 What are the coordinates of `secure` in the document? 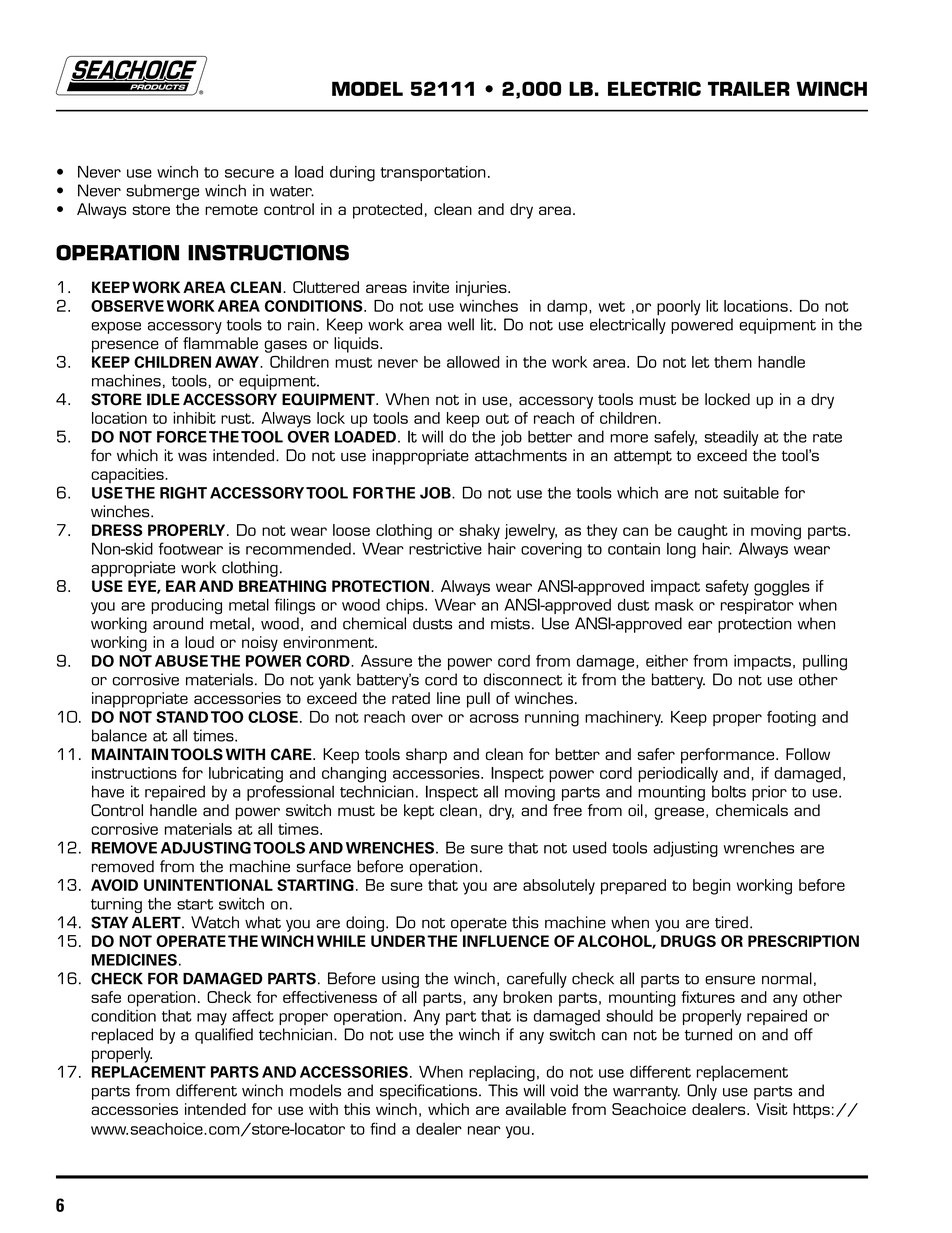 It's located at (249, 173).
